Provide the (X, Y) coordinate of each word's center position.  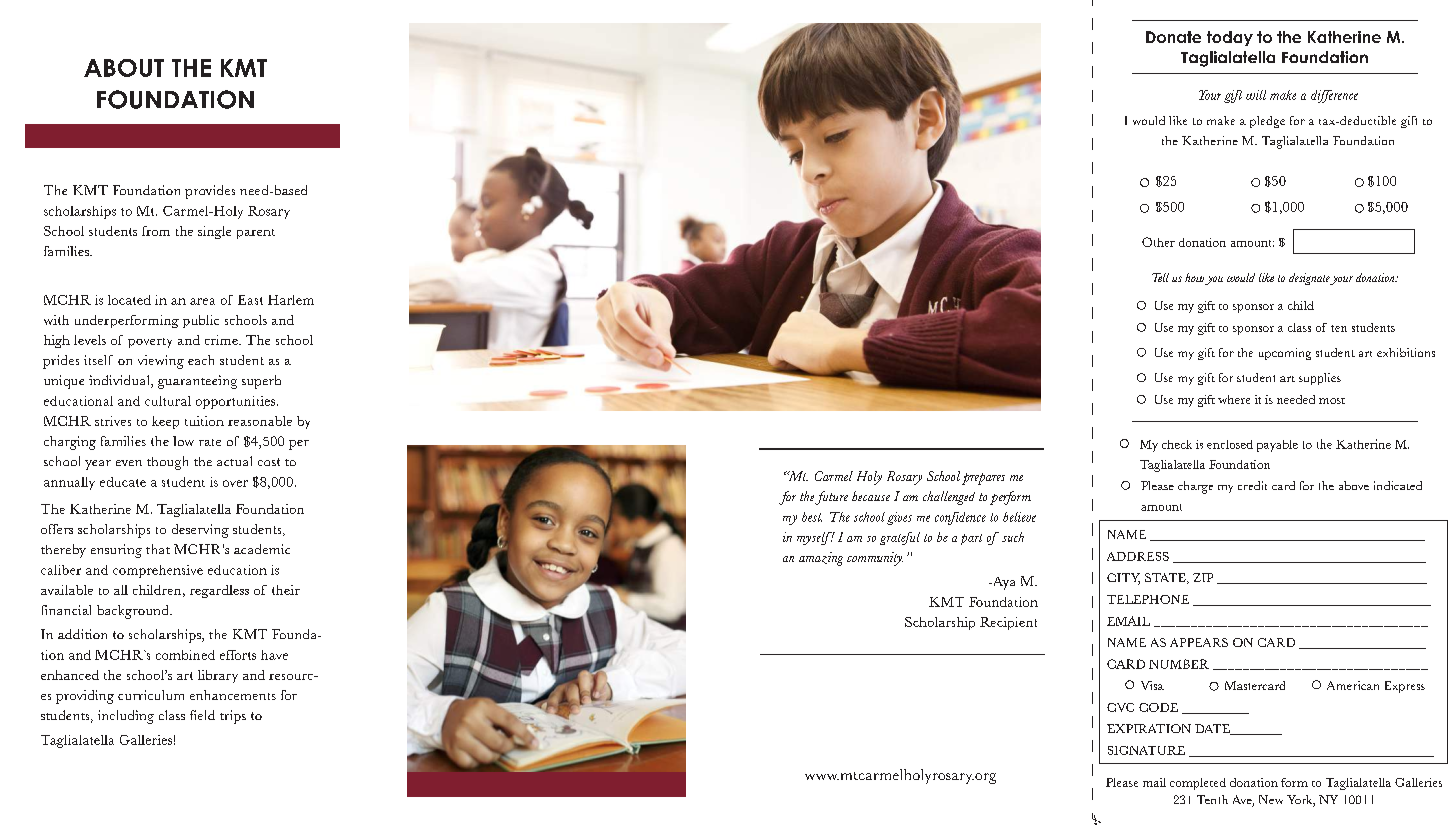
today (1230, 38)
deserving (200, 531)
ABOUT (124, 68)
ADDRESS (1138, 556)
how (1194, 277)
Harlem (291, 300)
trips (233, 717)
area (202, 301)
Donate (1173, 37)
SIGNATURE (1146, 750)
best (812, 517)
